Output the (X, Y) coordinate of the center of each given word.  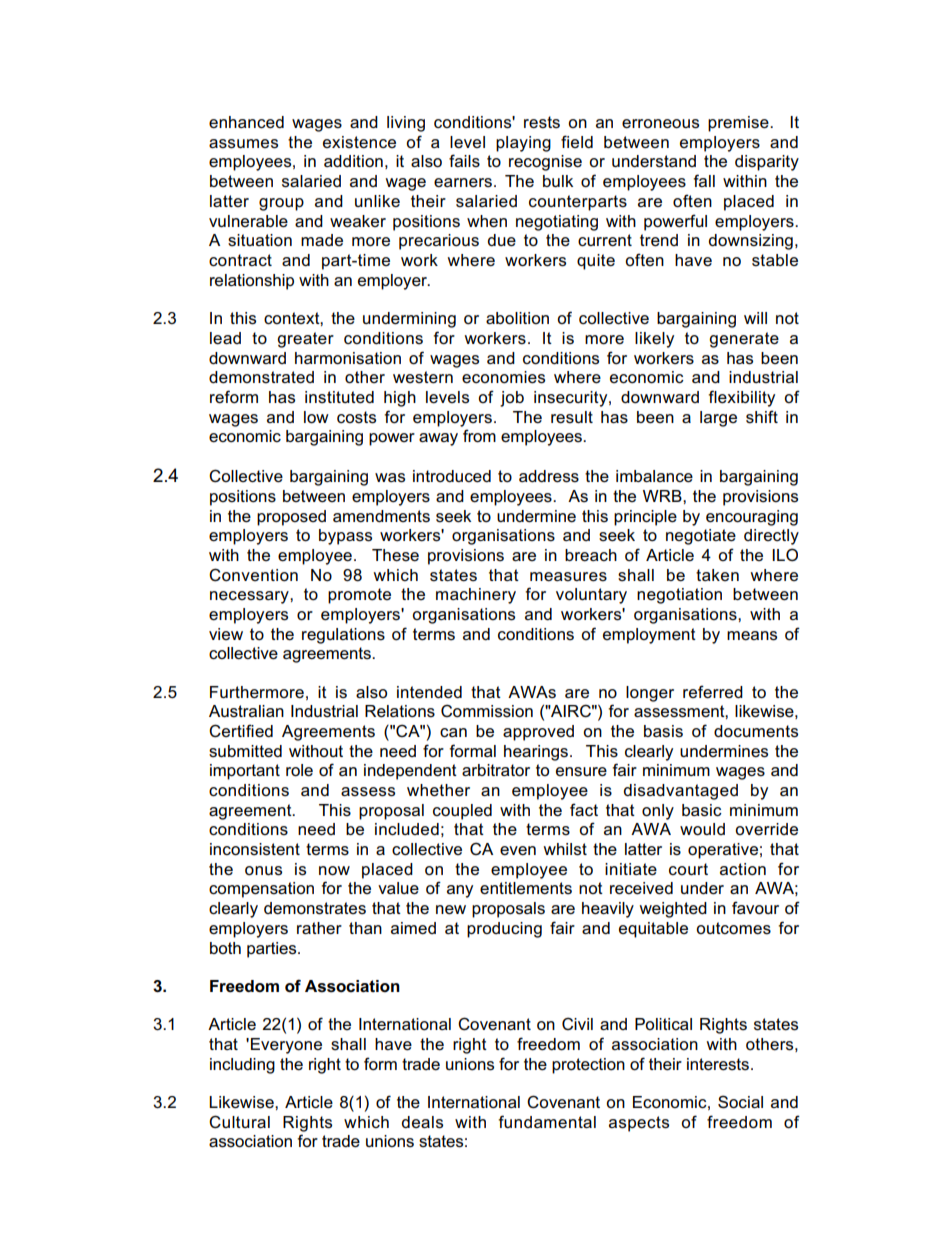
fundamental (547, 1122)
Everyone (286, 1046)
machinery (476, 596)
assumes (243, 144)
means (752, 636)
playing (523, 144)
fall (704, 180)
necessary (250, 597)
